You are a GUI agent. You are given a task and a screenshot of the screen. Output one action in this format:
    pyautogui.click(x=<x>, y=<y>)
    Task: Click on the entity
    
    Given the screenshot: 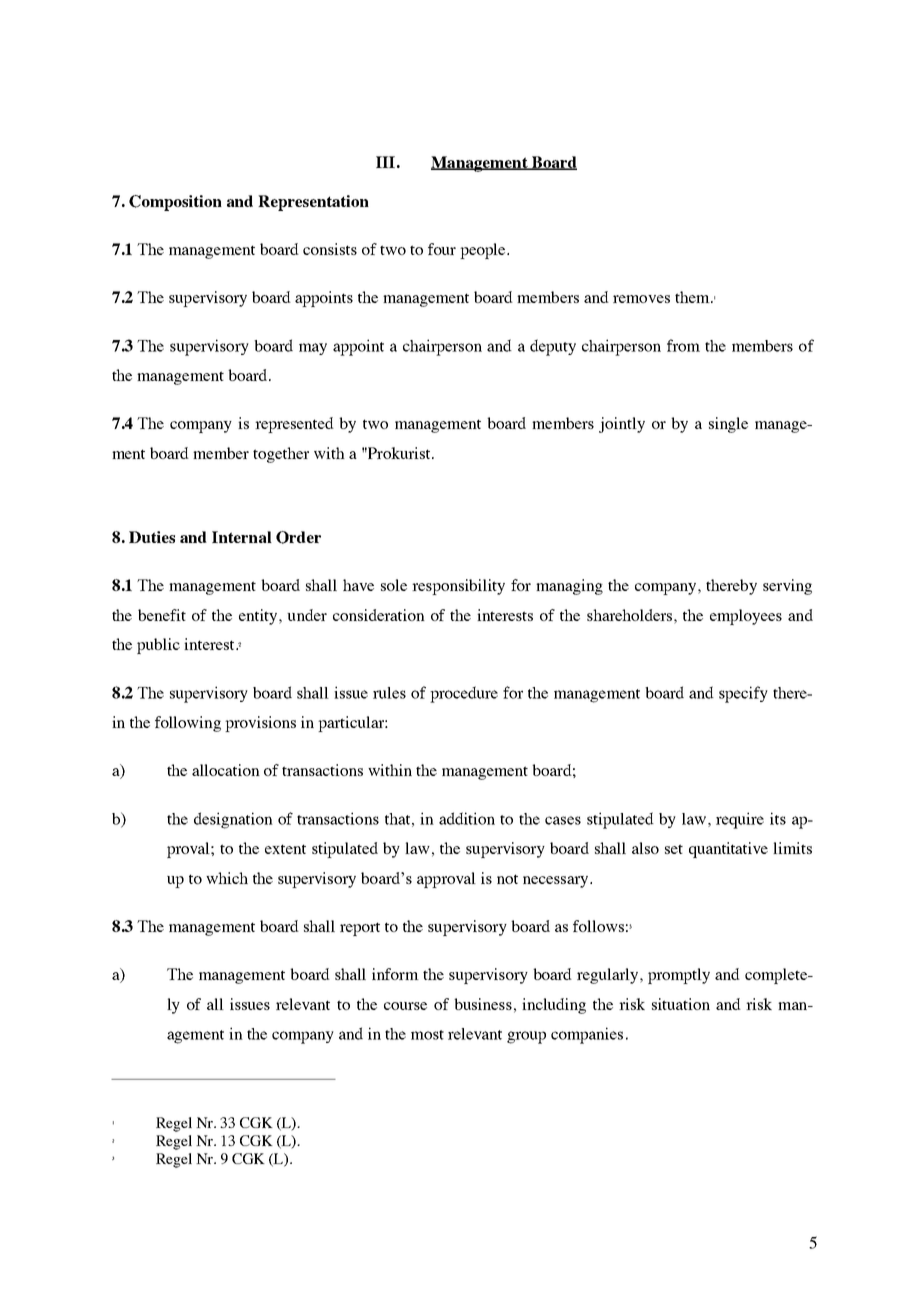 What is the action you would take?
    pyautogui.click(x=259, y=617)
